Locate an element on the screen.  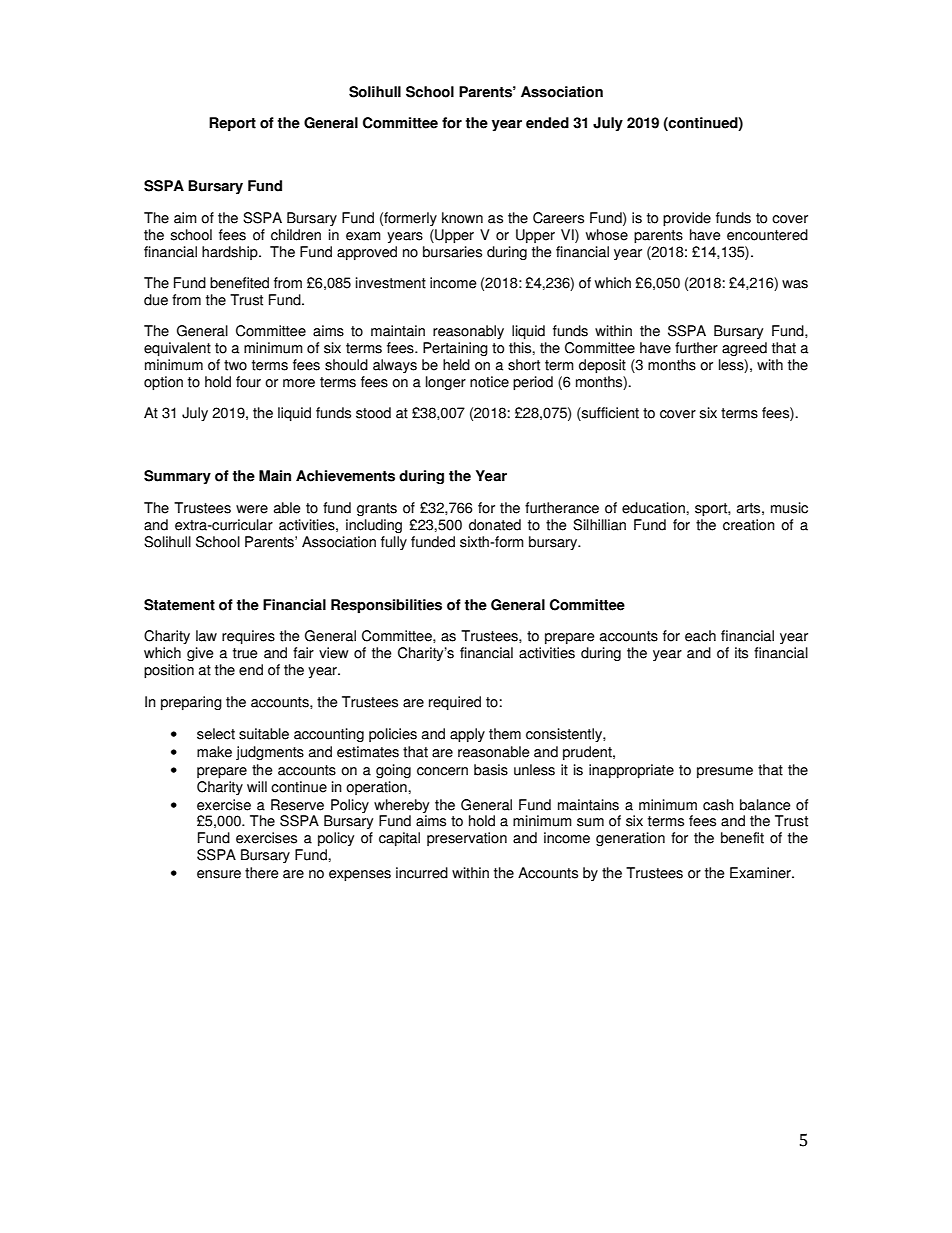
provide is located at coordinates (687, 219).
